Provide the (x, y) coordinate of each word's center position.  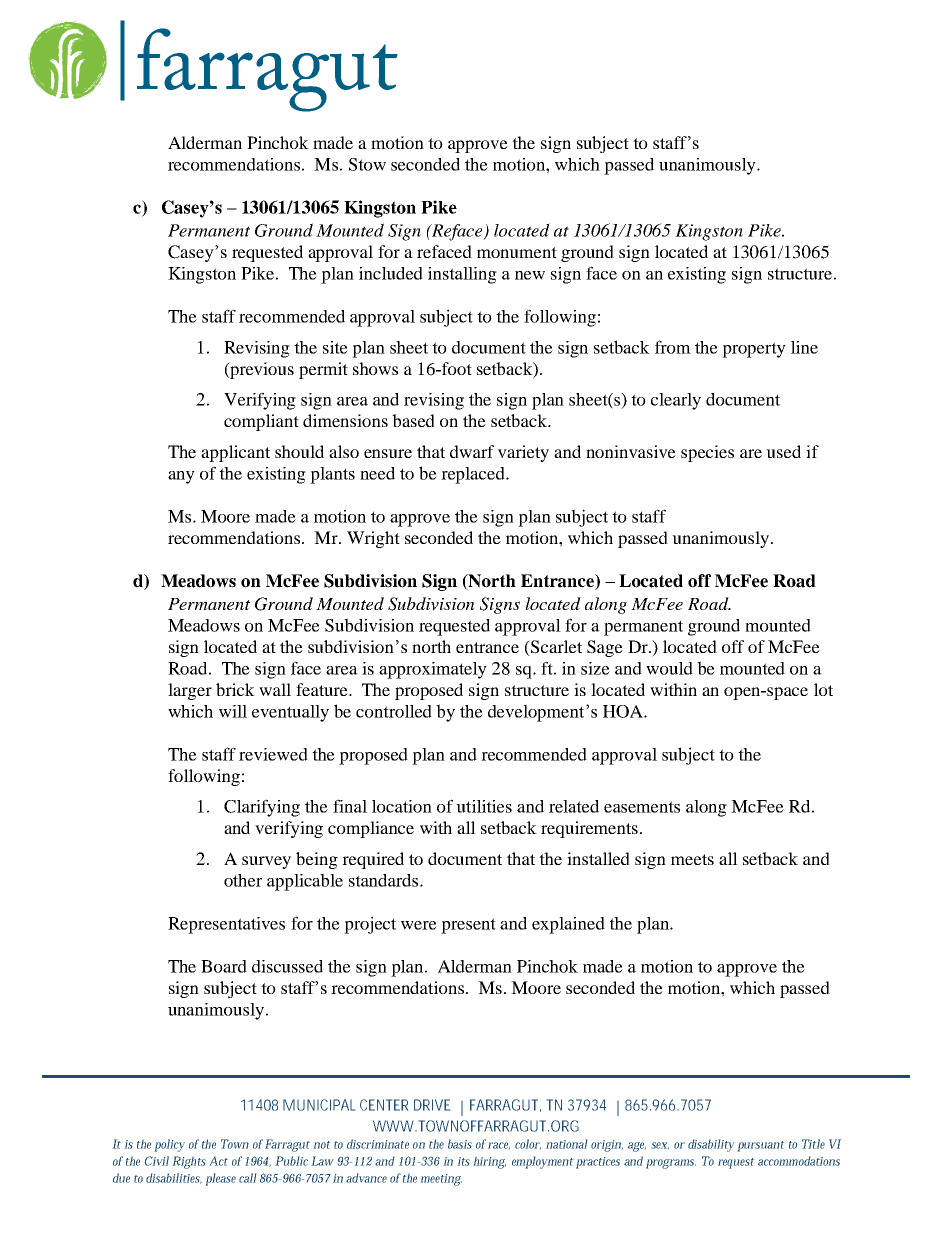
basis (460, 1144)
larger (190, 691)
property (754, 350)
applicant (235, 453)
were (419, 925)
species (707, 453)
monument (517, 252)
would (669, 668)
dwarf (472, 451)
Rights (189, 1162)
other (243, 880)
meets (692, 859)
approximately (433, 670)
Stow (367, 164)
